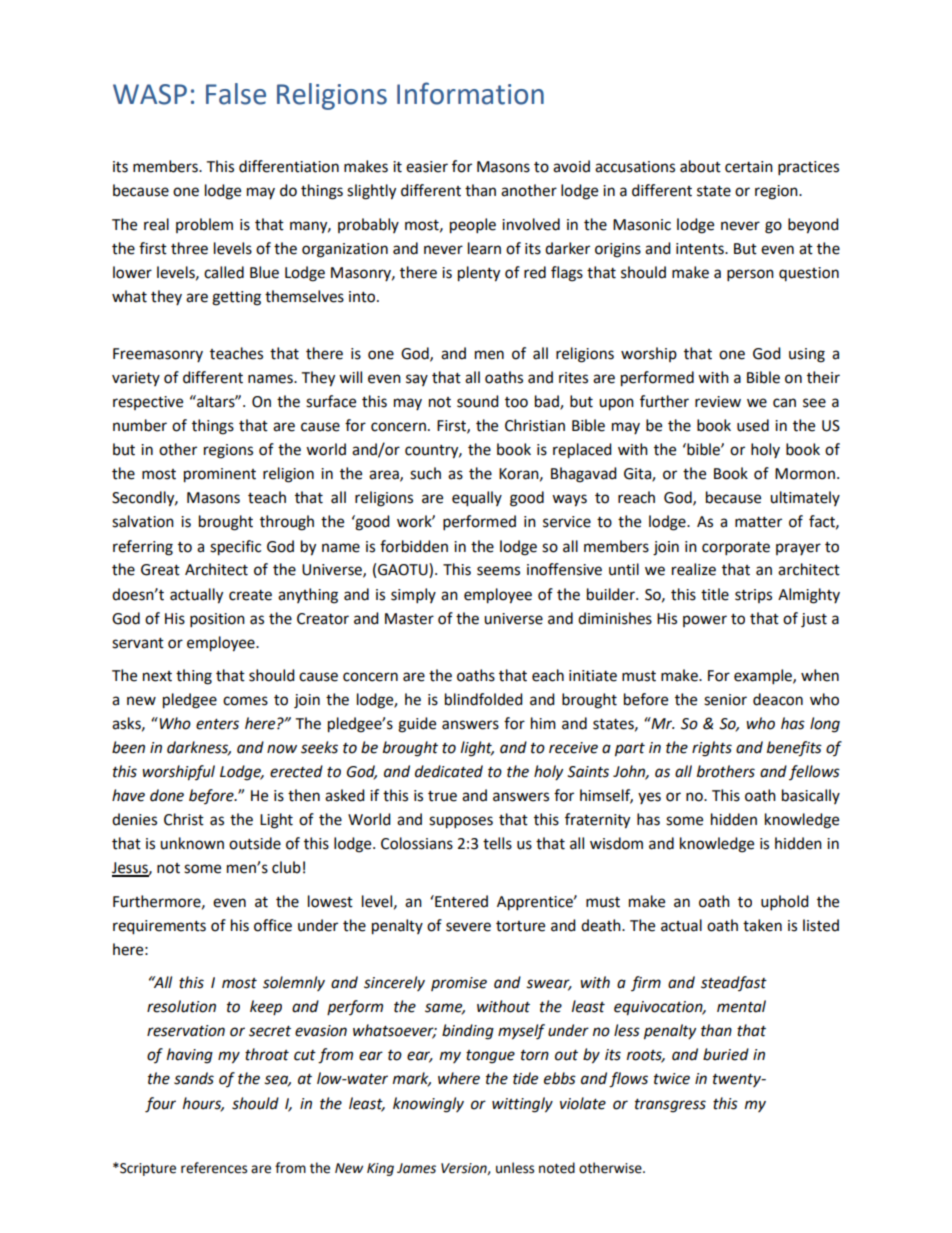  What do you see at coordinates (214, 1168) in the screenshot?
I see `references` at bounding box center [214, 1168].
